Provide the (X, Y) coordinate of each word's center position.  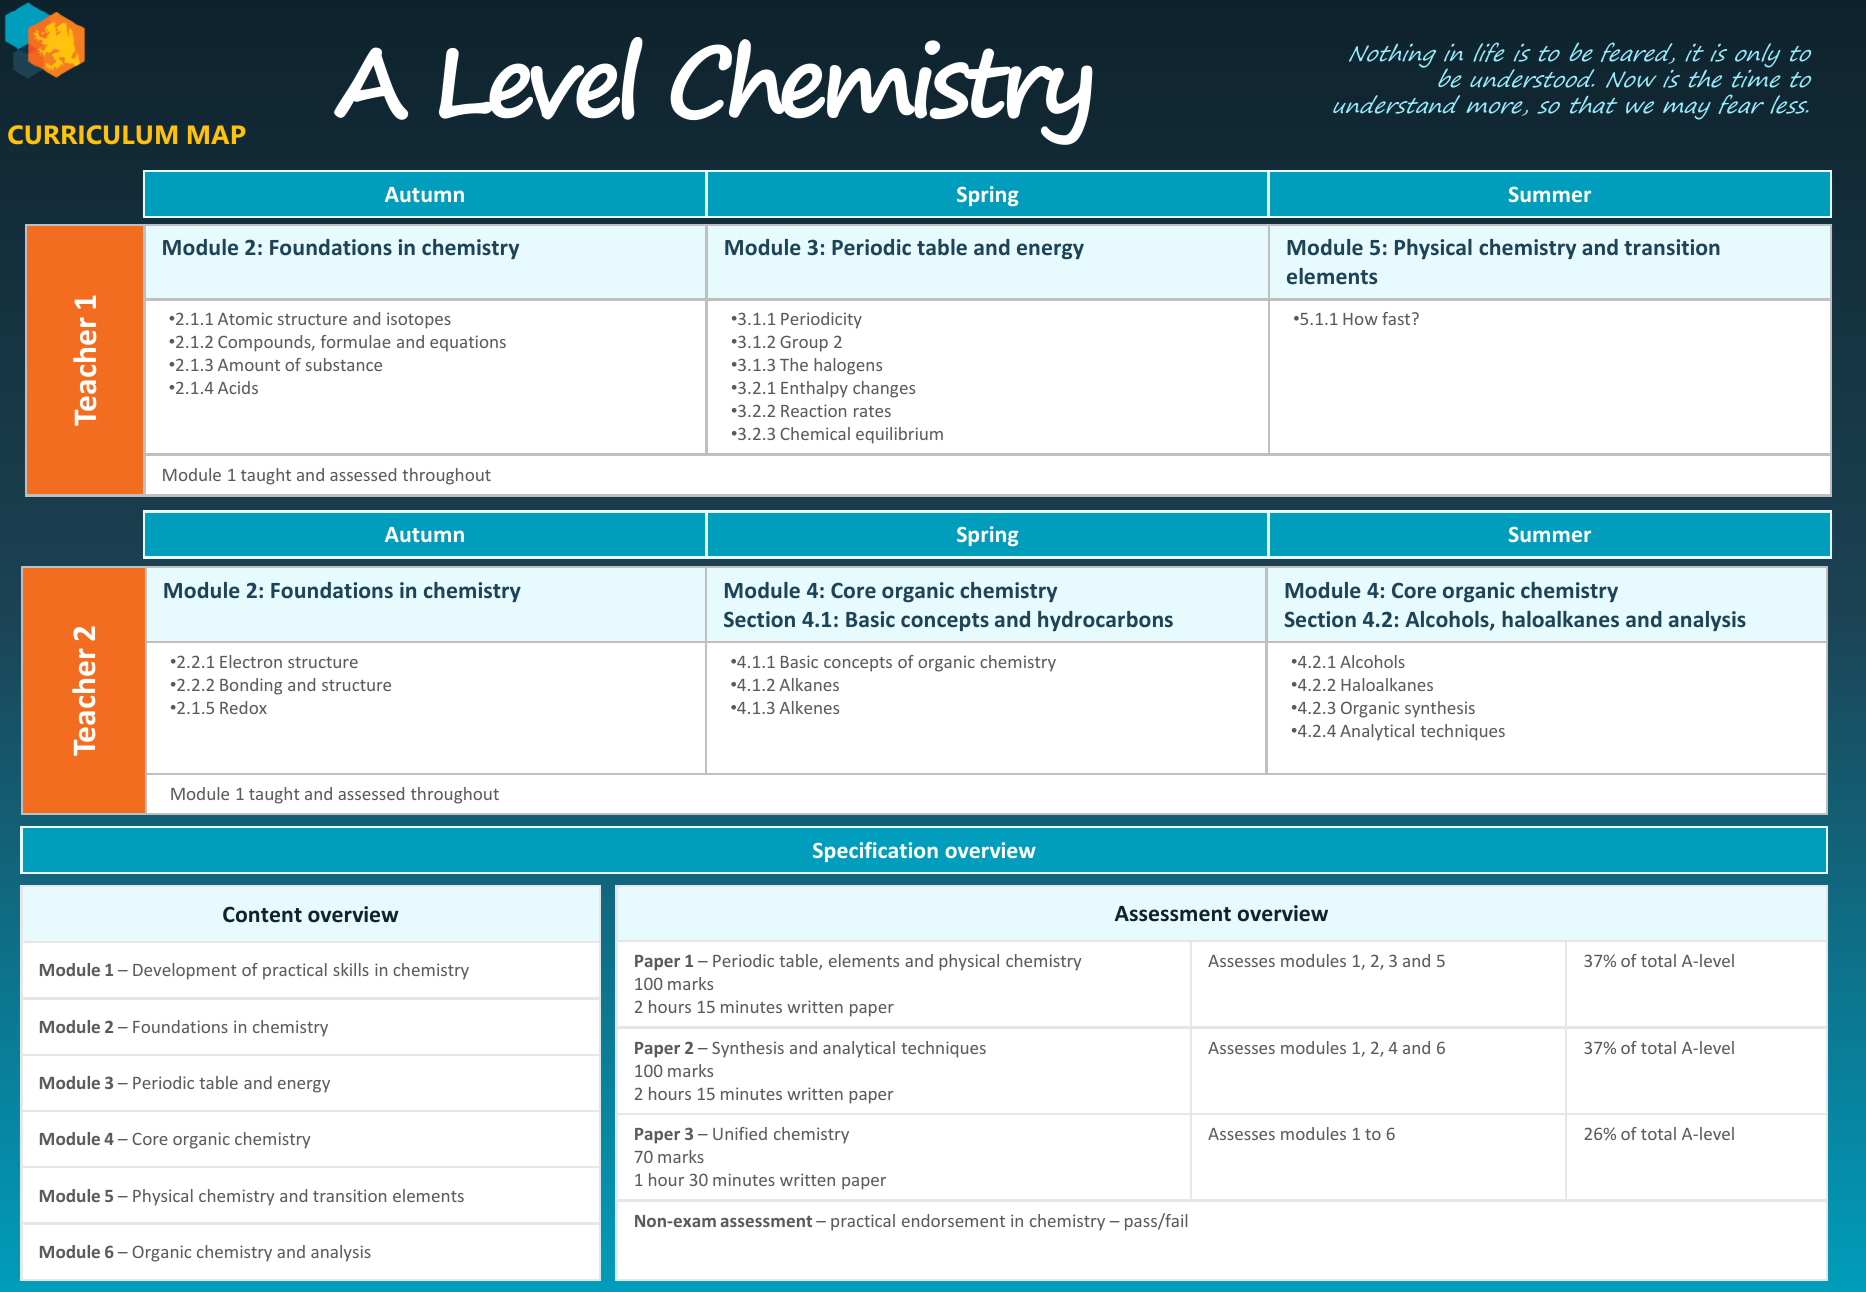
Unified (740, 1133)
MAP (216, 134)
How (1360, 319)
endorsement (953, 1220)
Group (804, 343)
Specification (875, 852)
